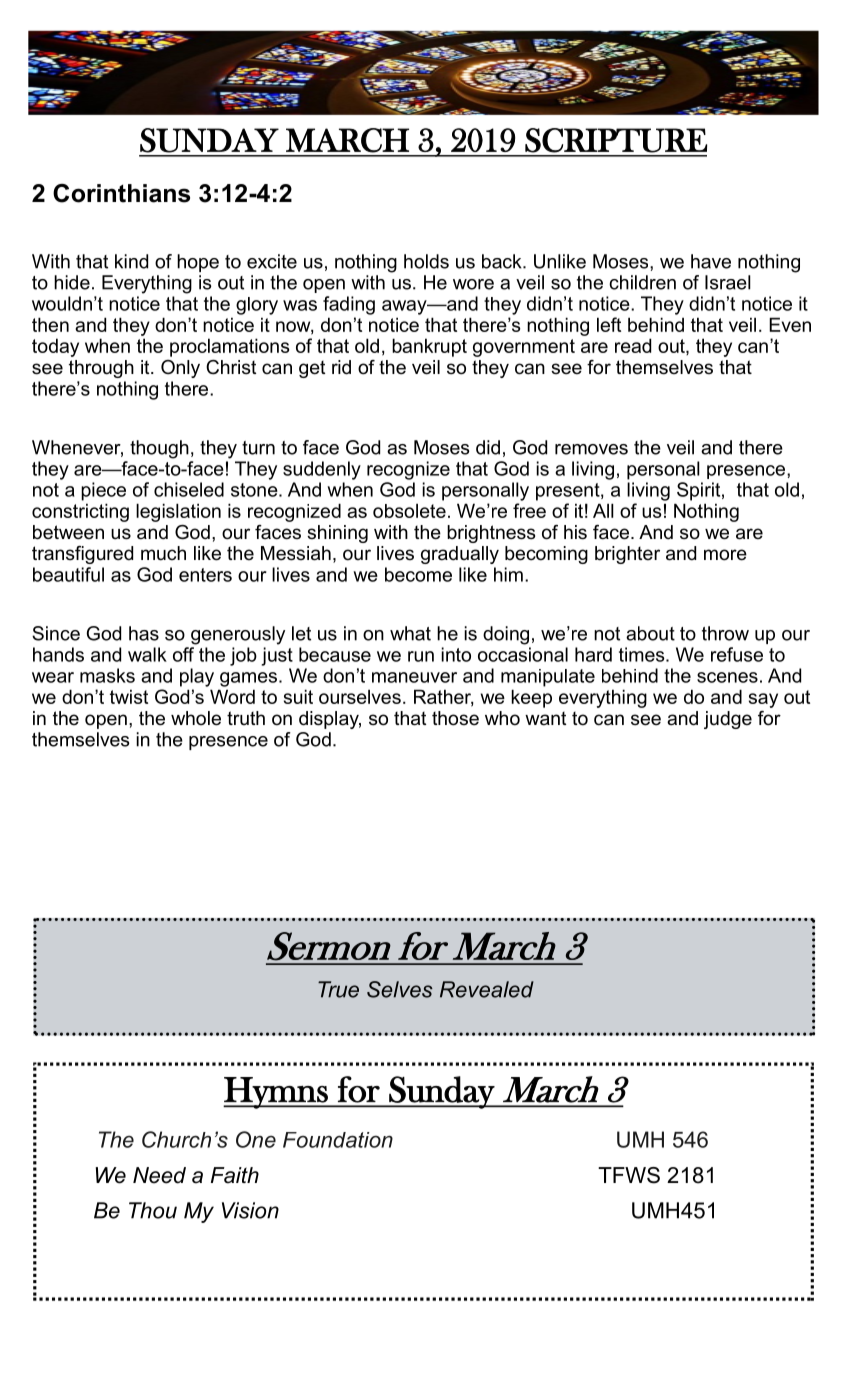 The height and width of the screenshot is (1400, 849). Describe the element at coordinates (178, 512) in the screenshot. I see `legislation` at that location.
